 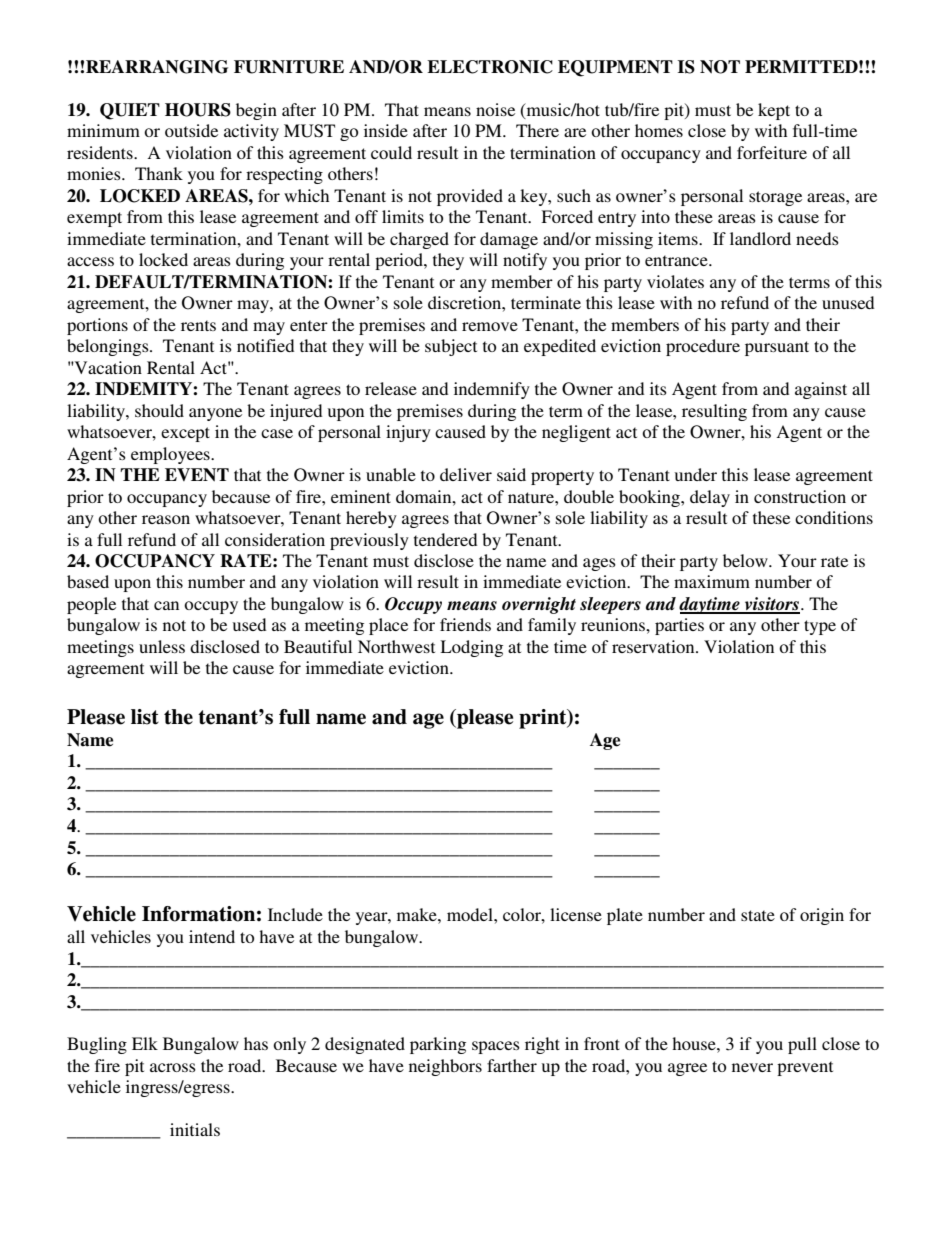 What do you see at coordinates (495, 109) in the page?
I see `noise` at bounding box center [495, 109].
